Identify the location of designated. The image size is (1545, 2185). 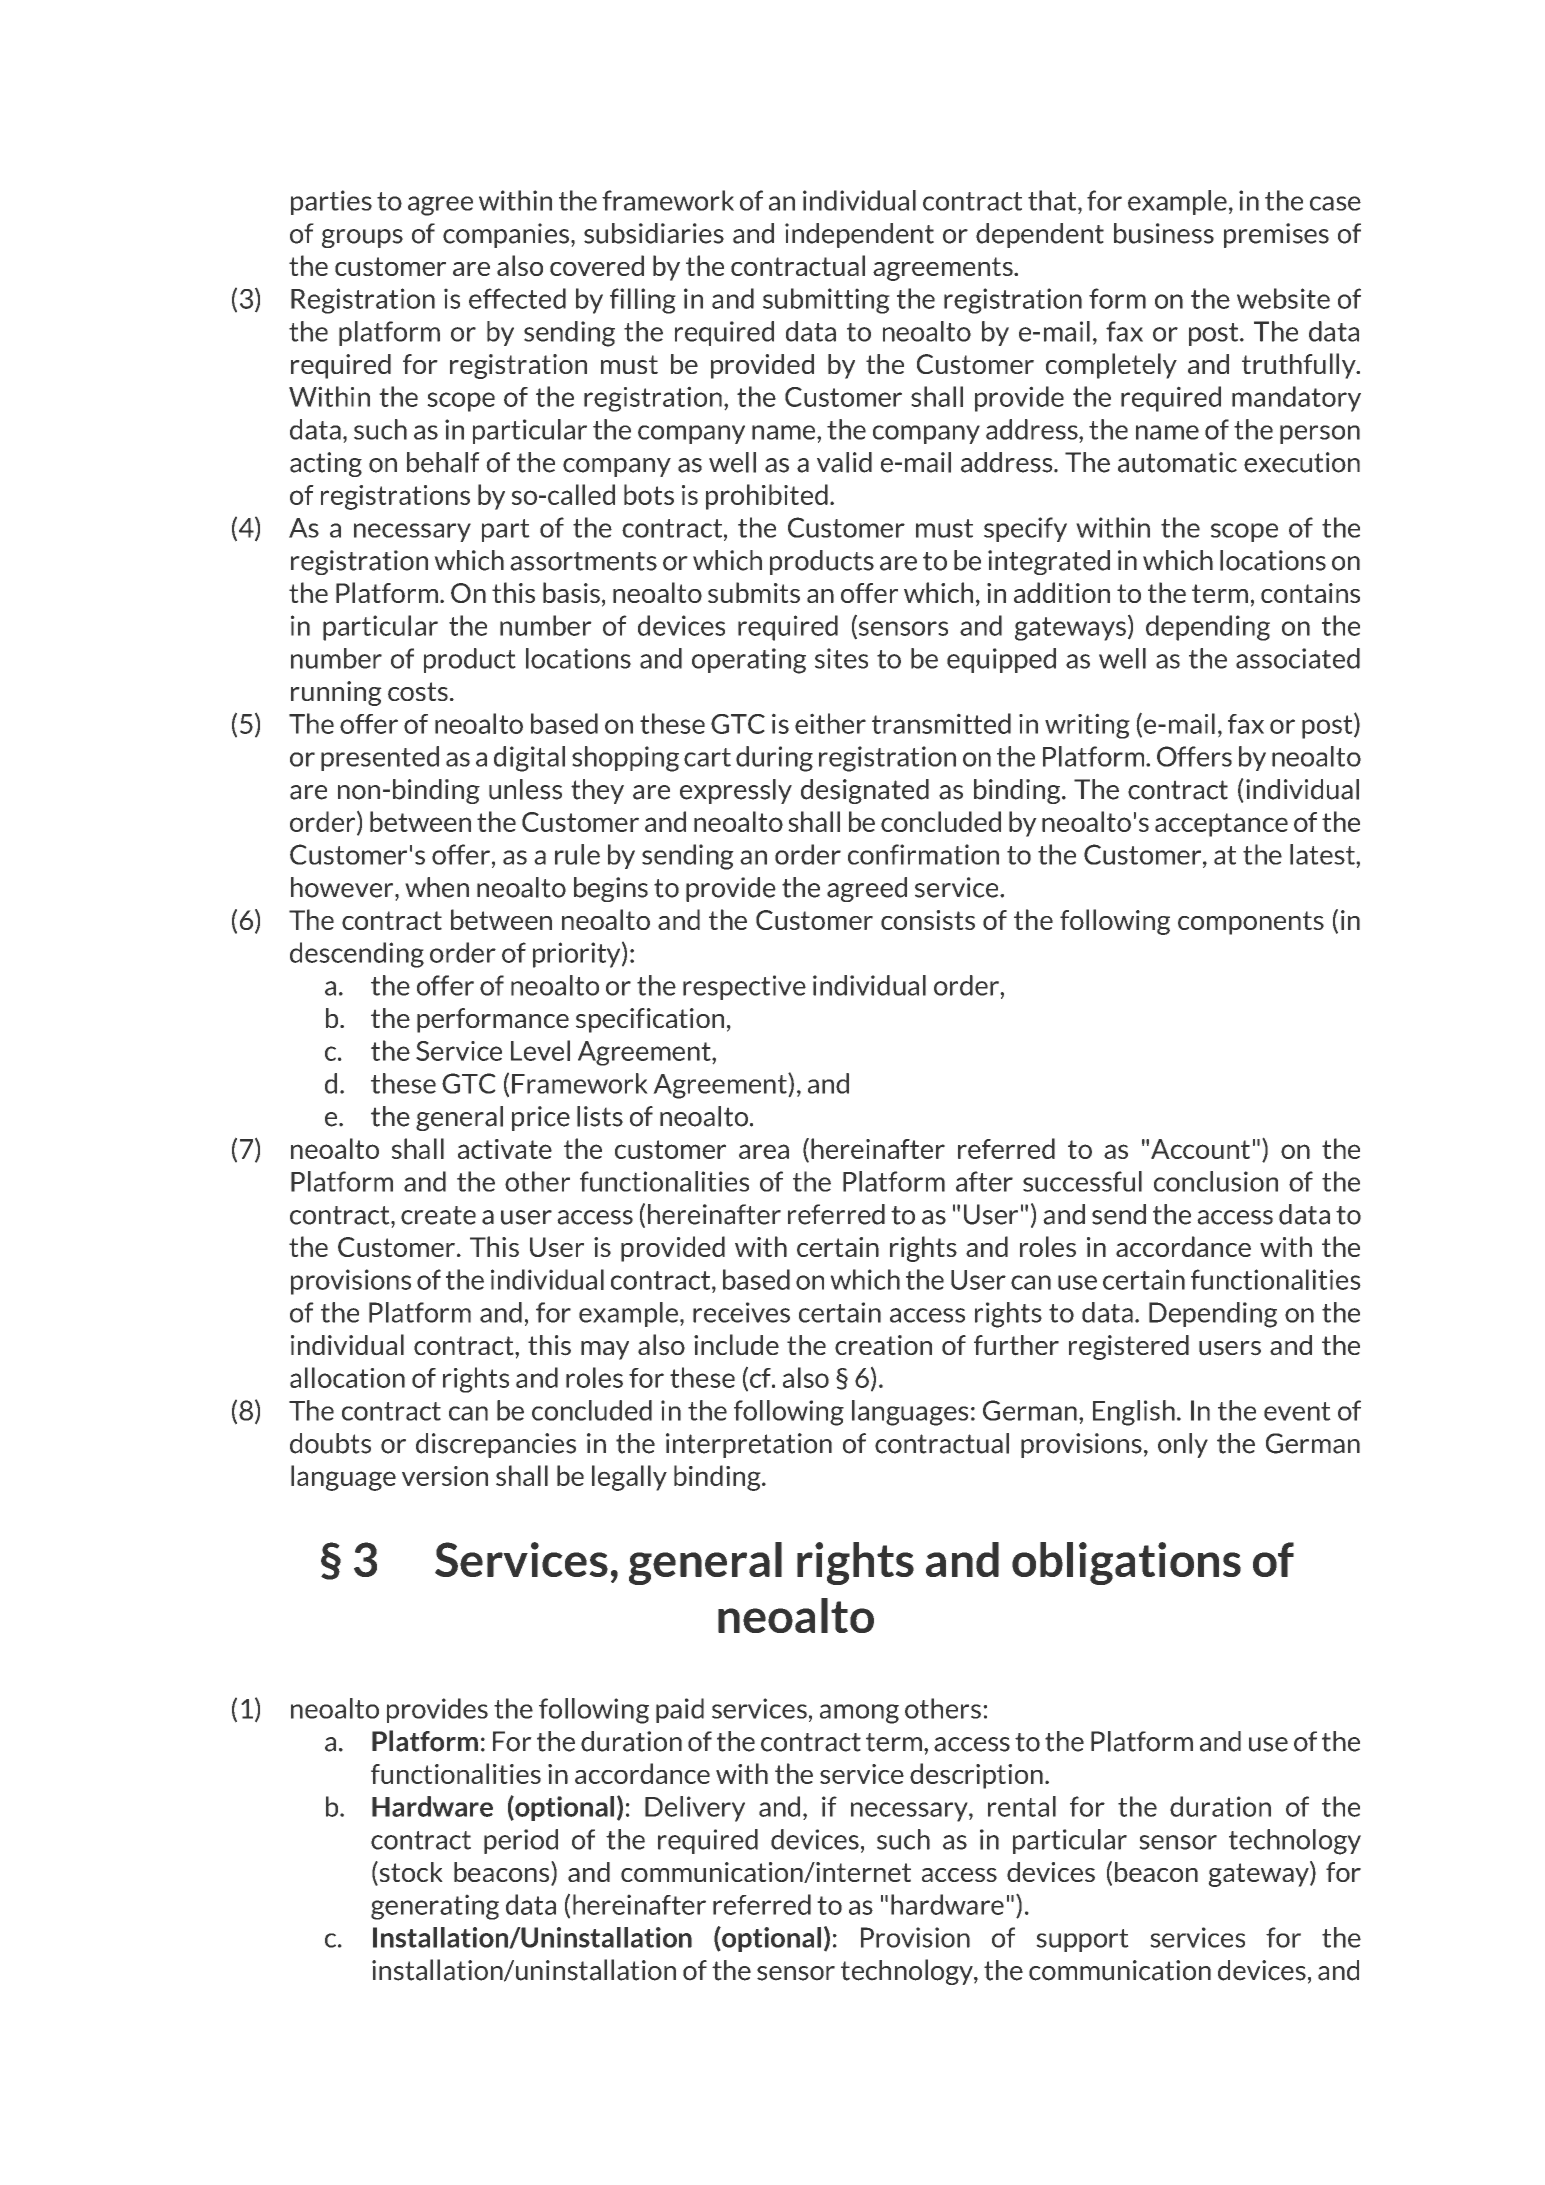
(865, 791).
